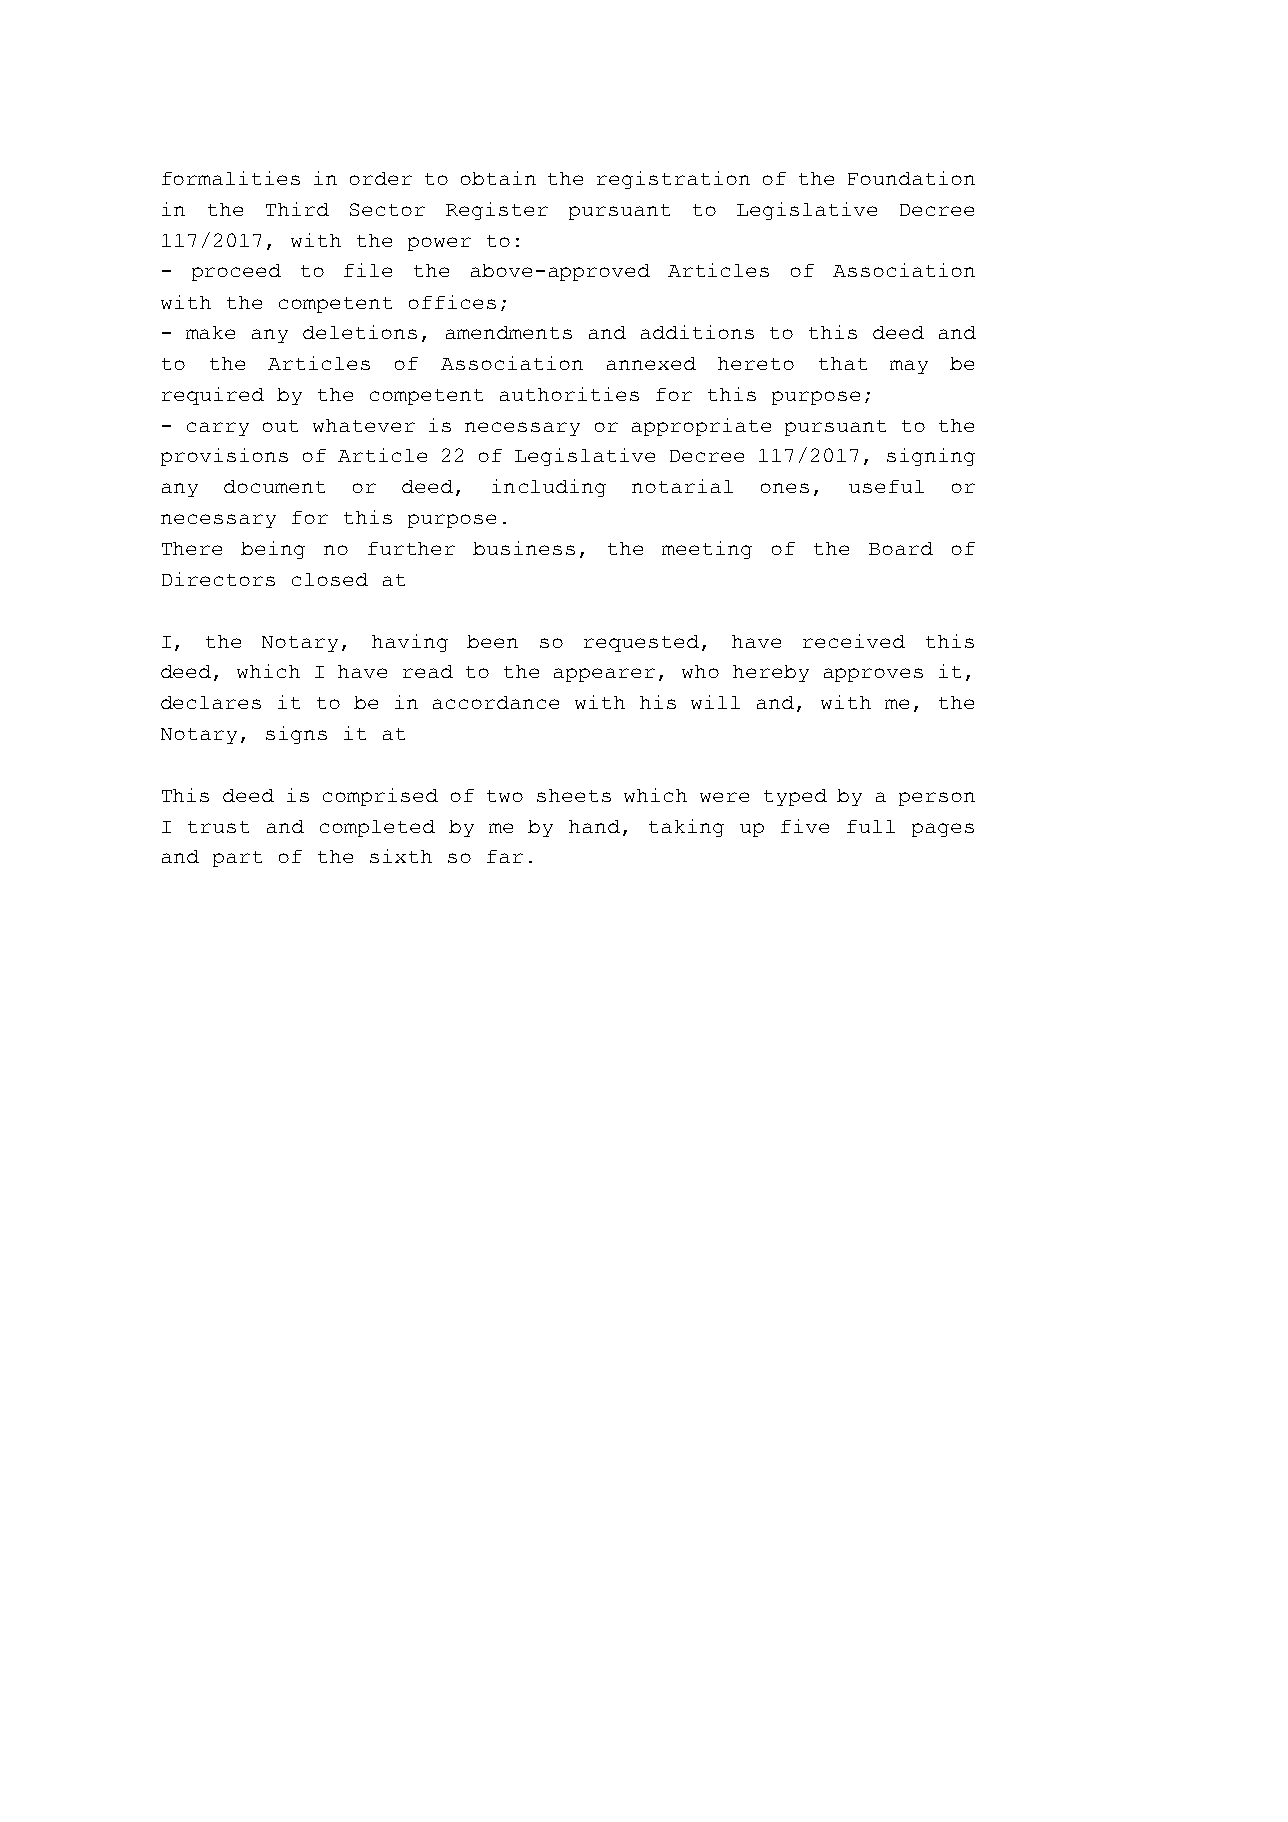 The image size is (1288, 1822). I want to click on out, so click(280, 426).
